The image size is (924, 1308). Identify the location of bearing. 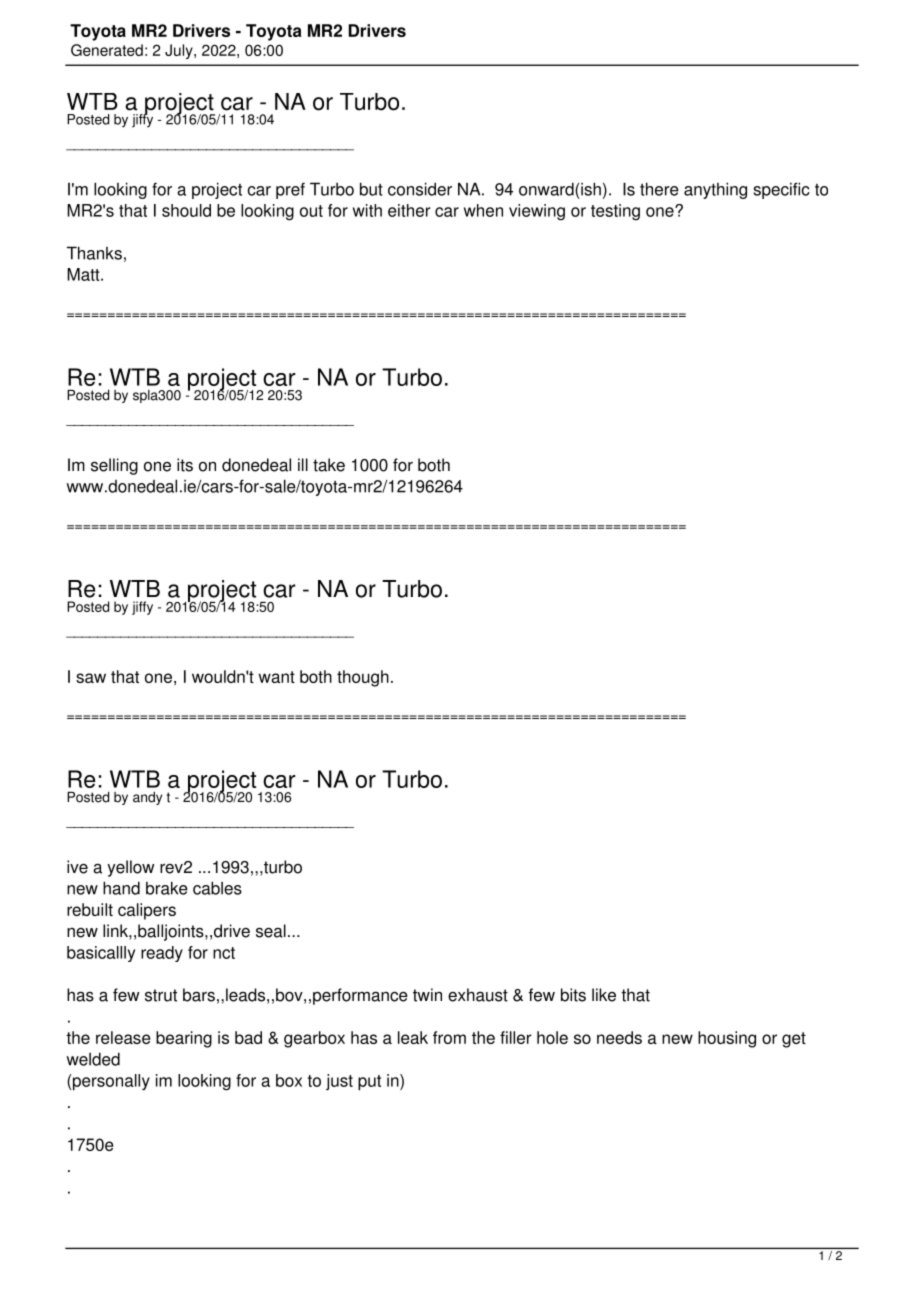
(184, 1039).
